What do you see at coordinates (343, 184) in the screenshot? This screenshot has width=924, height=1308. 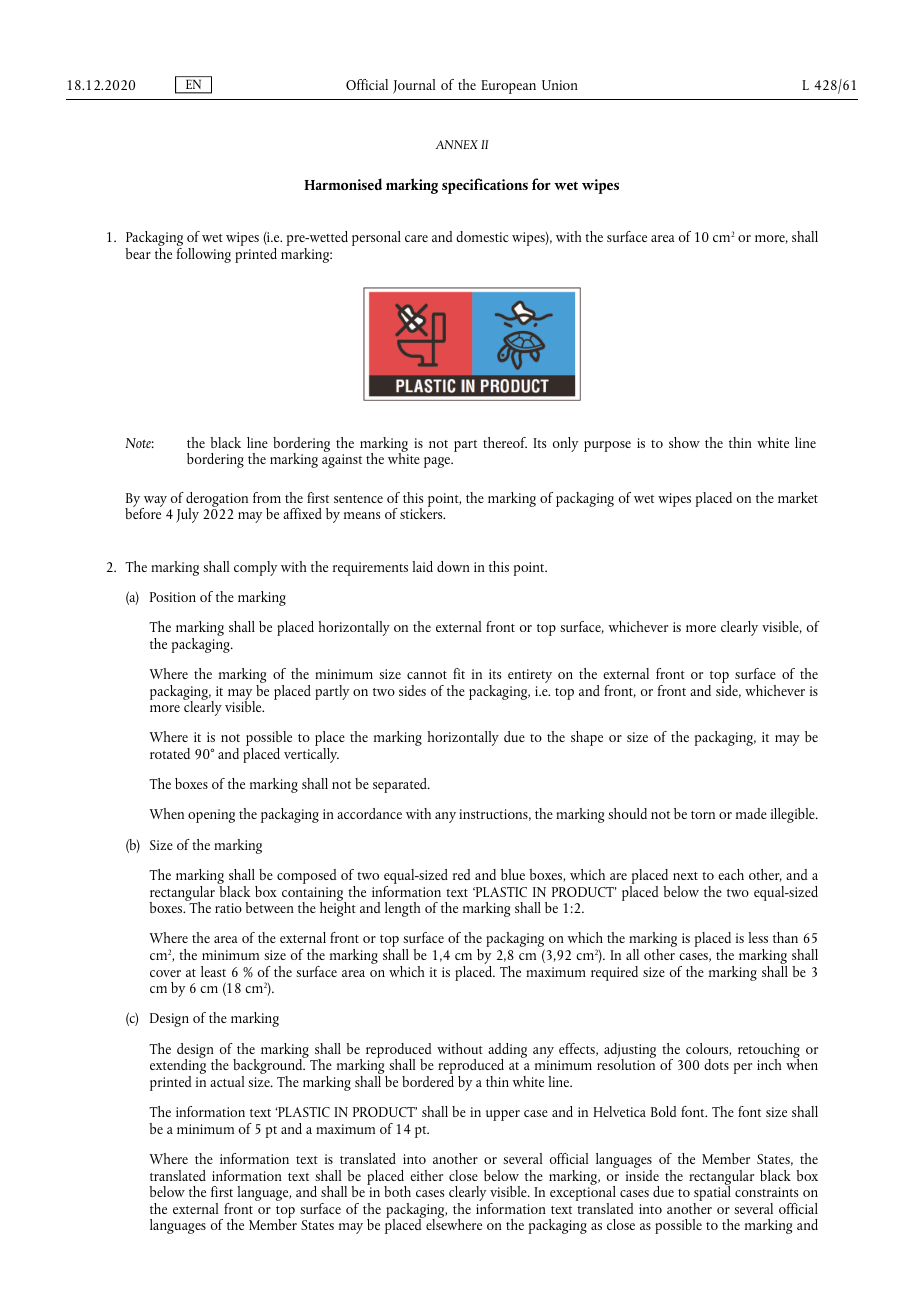 I see `Harmonised` at bounding box center [343, 184].
